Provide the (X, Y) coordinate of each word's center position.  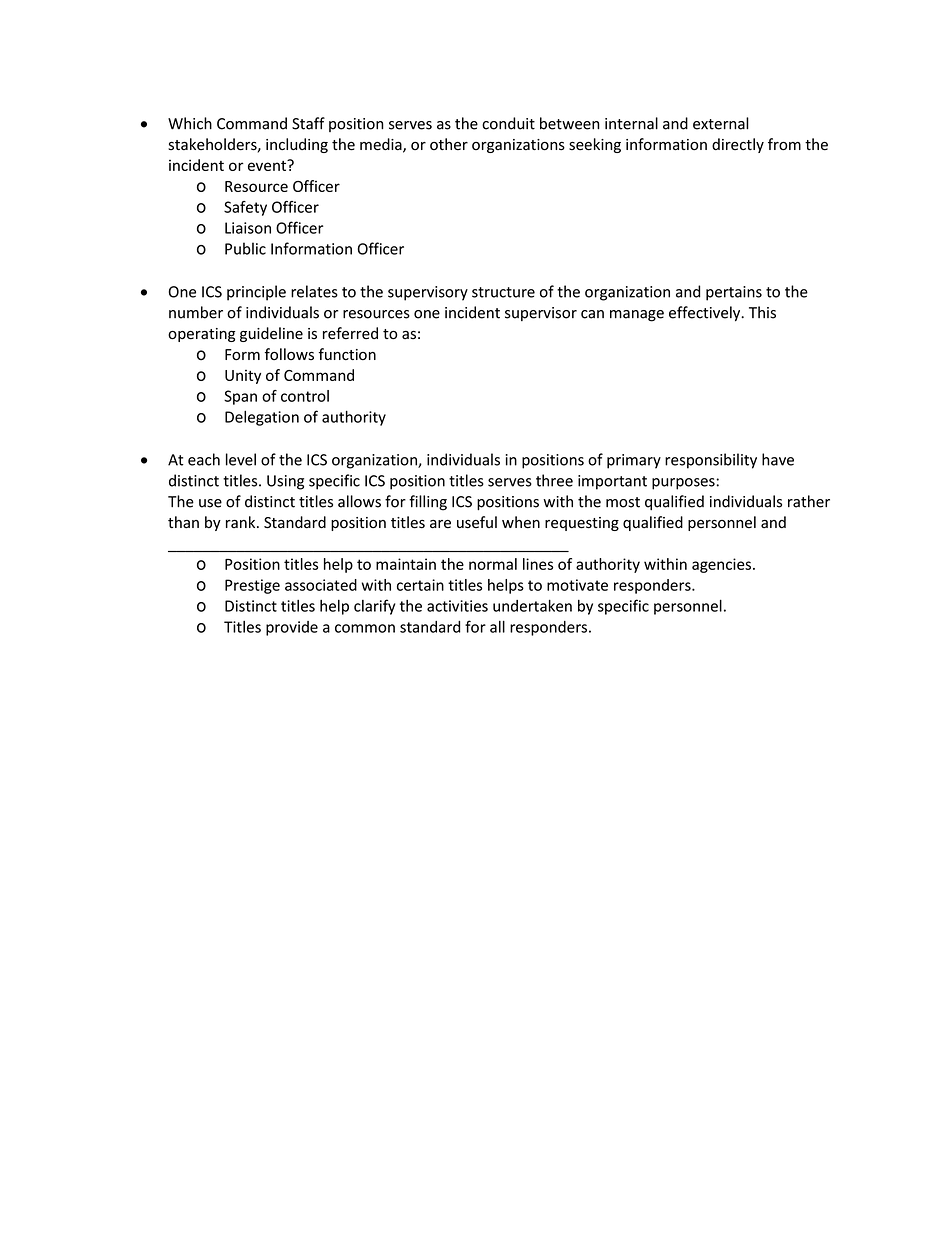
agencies (723, 565)
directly (738, 145)
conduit (508, 123)
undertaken (532, 605)
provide (292, 628)
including (297, 145)
